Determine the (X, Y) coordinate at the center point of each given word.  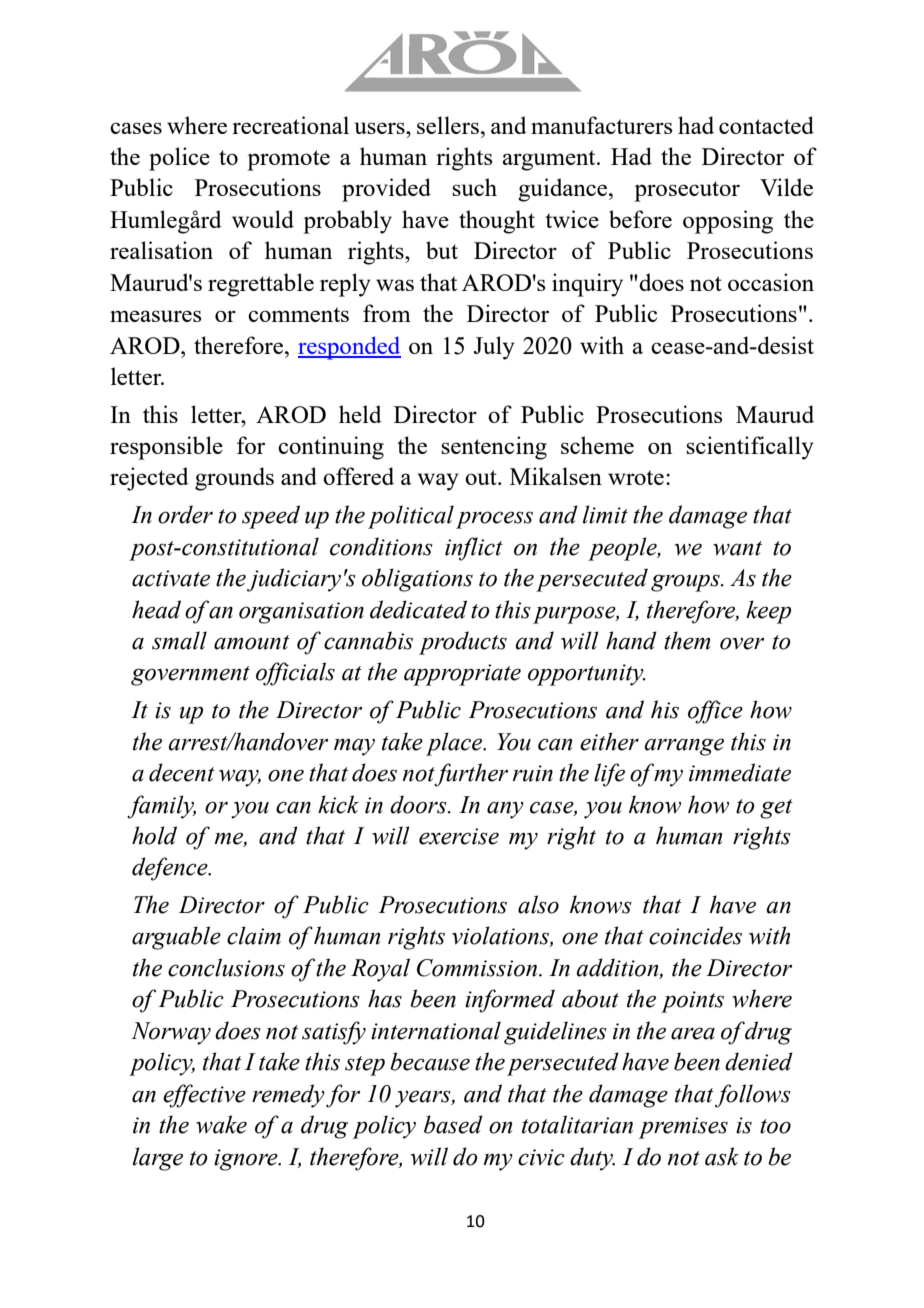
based (453, 1124)
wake (221, 1124)
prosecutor (687, 191)
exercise (459, 836)
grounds (234, 479)
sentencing (494, 448)
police (179, 159)
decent (182, 772)
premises (683, 1128)
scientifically (750, 448)
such (474, 187)
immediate (740, 772)
